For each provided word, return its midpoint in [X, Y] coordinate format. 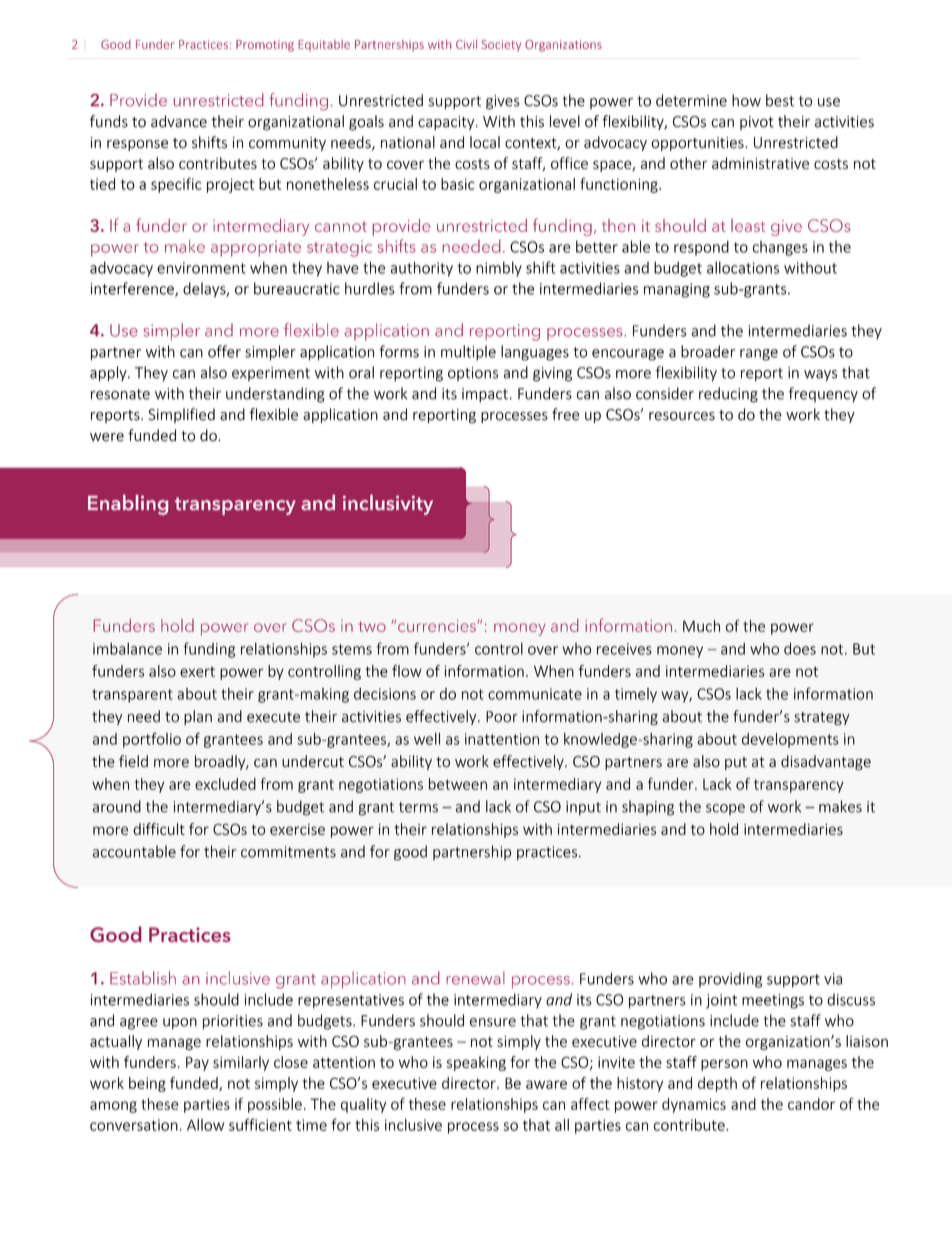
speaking [476, 1063]
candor [811, 1104]
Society [501, 46]
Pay [197, 1064]
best [780, 100]
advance [179, 121]
